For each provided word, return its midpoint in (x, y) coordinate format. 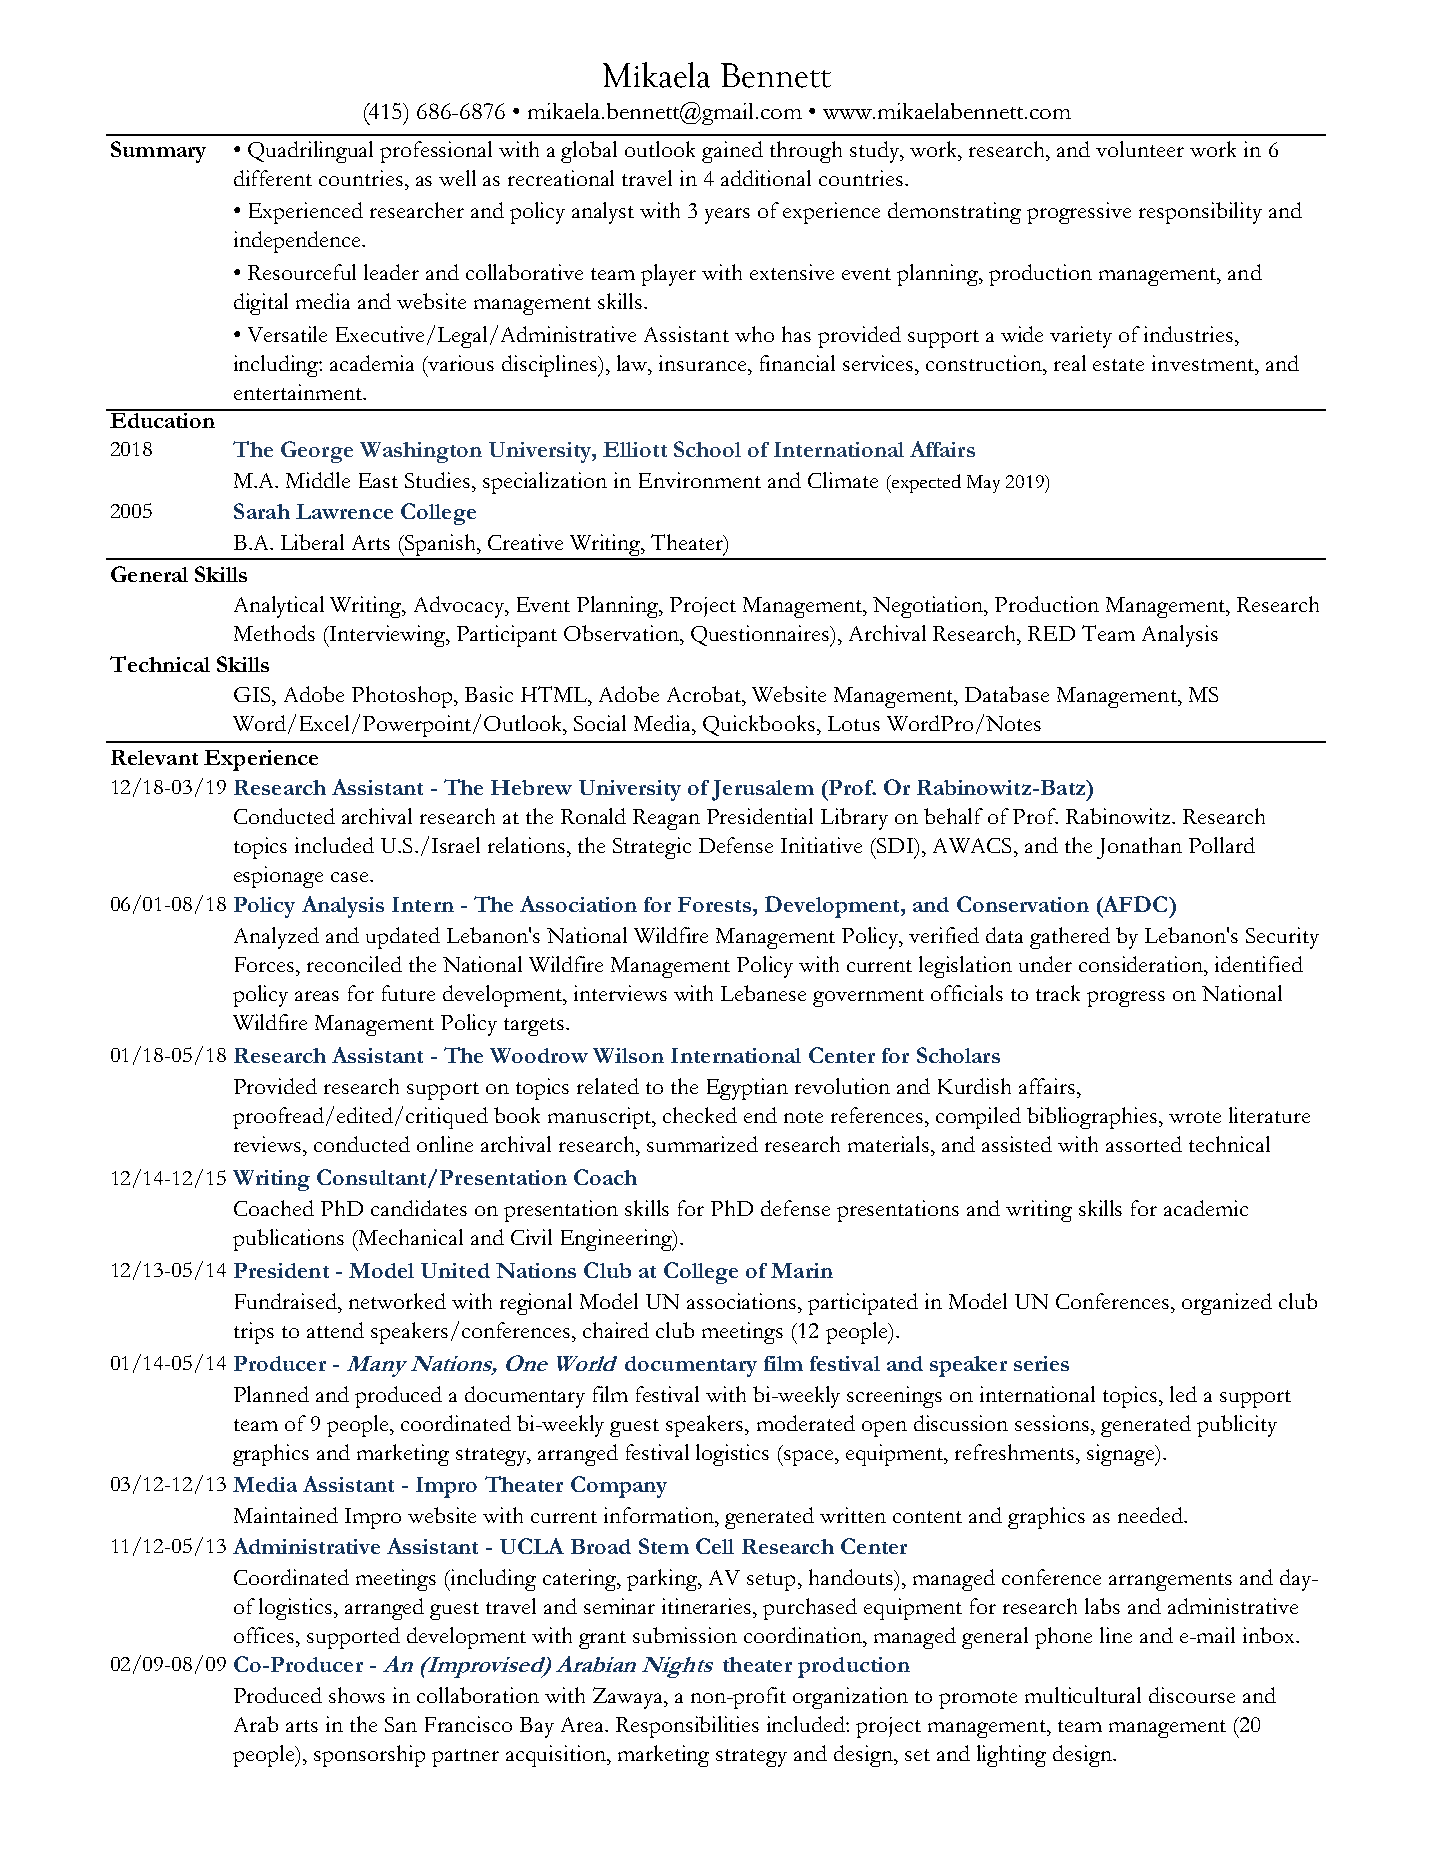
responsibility (1200, 213)
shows (357, 1695)
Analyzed (276, 938)
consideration (1142, 964)
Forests (714, 904)
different (273, 178)
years (727, 216)
